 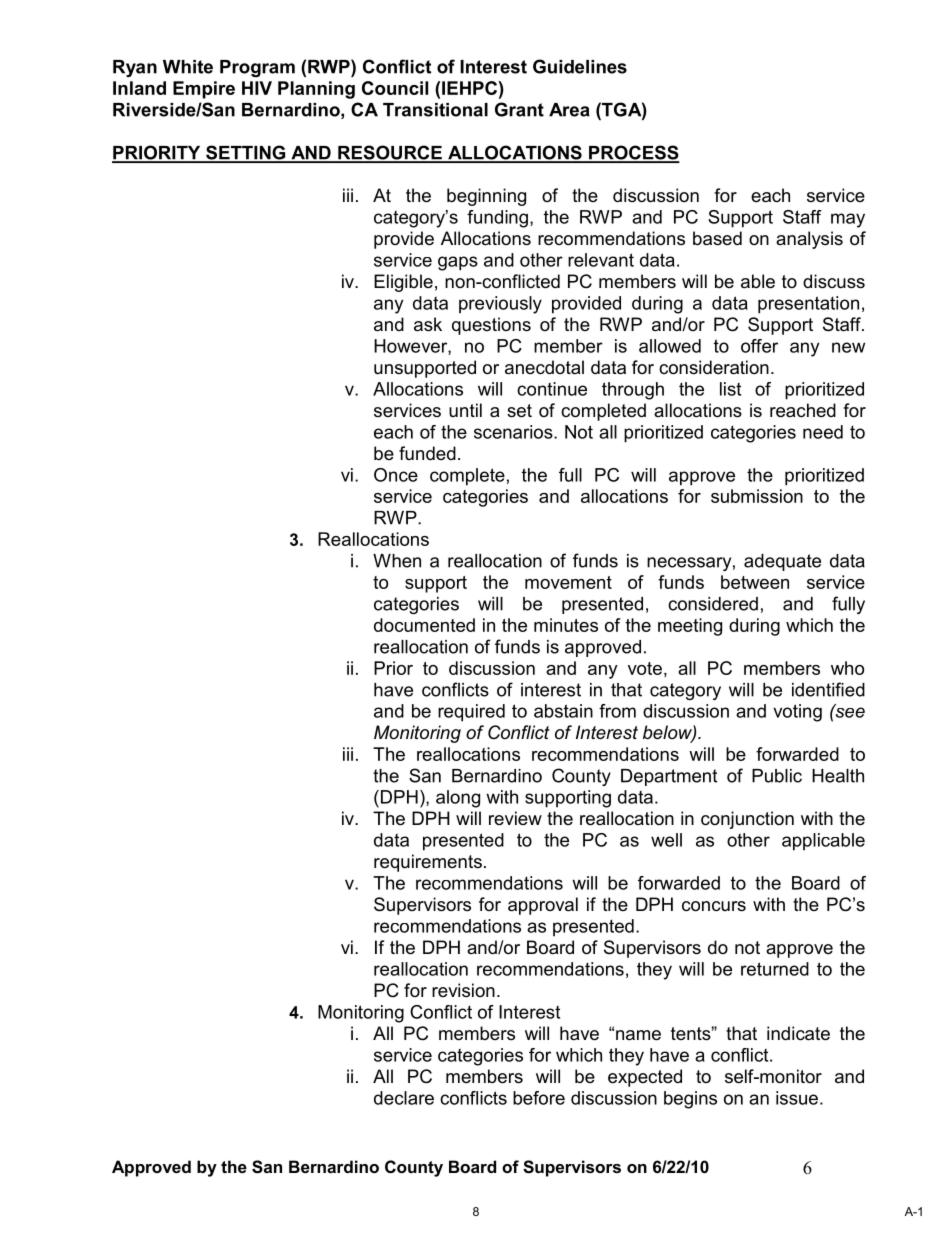 What do you see at coordinates (204, 90) in the screenshot?
I see `Empire` at bounding box center [204, 90].
